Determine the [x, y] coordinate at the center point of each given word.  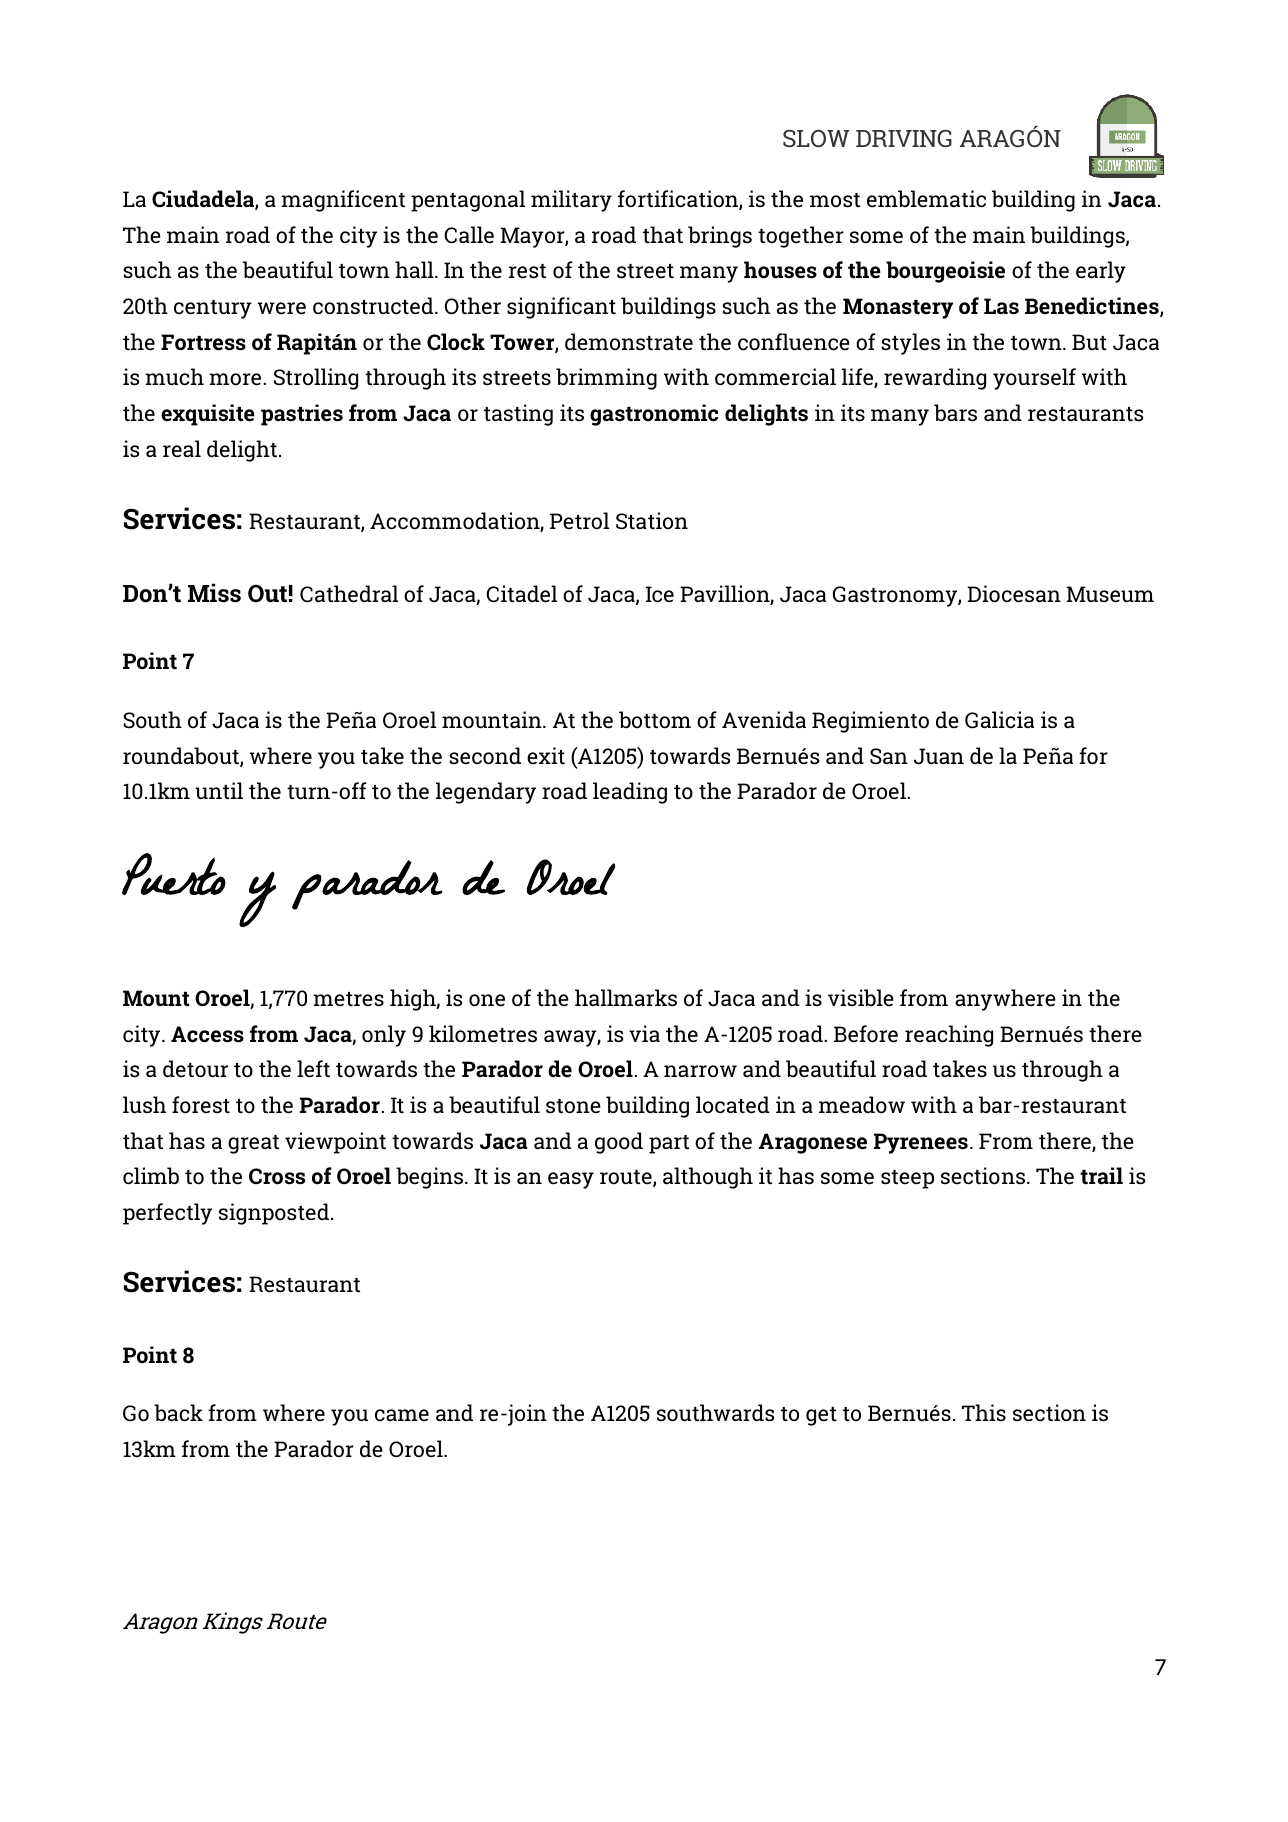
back [178, 1413]
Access [207, 1034]
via [644, 1033]
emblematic [926, 199]
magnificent [343, 201]
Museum [1110, 594]
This [984, 1412]
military [571, 201]
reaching [949, 1036]
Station [652, 521]
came [402, 1415]
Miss [214, 593]
